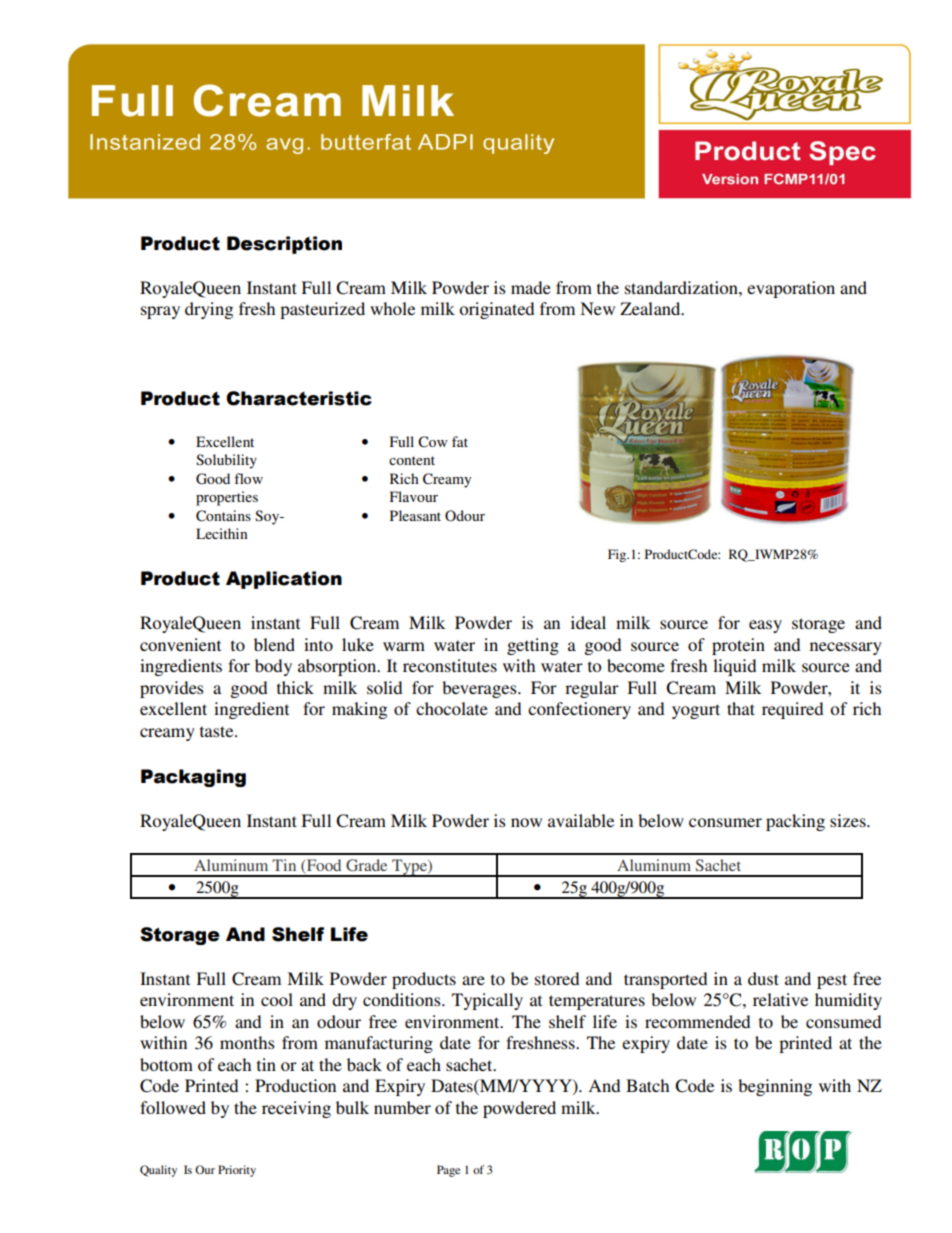  Describe the element at coordinates (284, 245) in the document. I see `Description` at that location.
